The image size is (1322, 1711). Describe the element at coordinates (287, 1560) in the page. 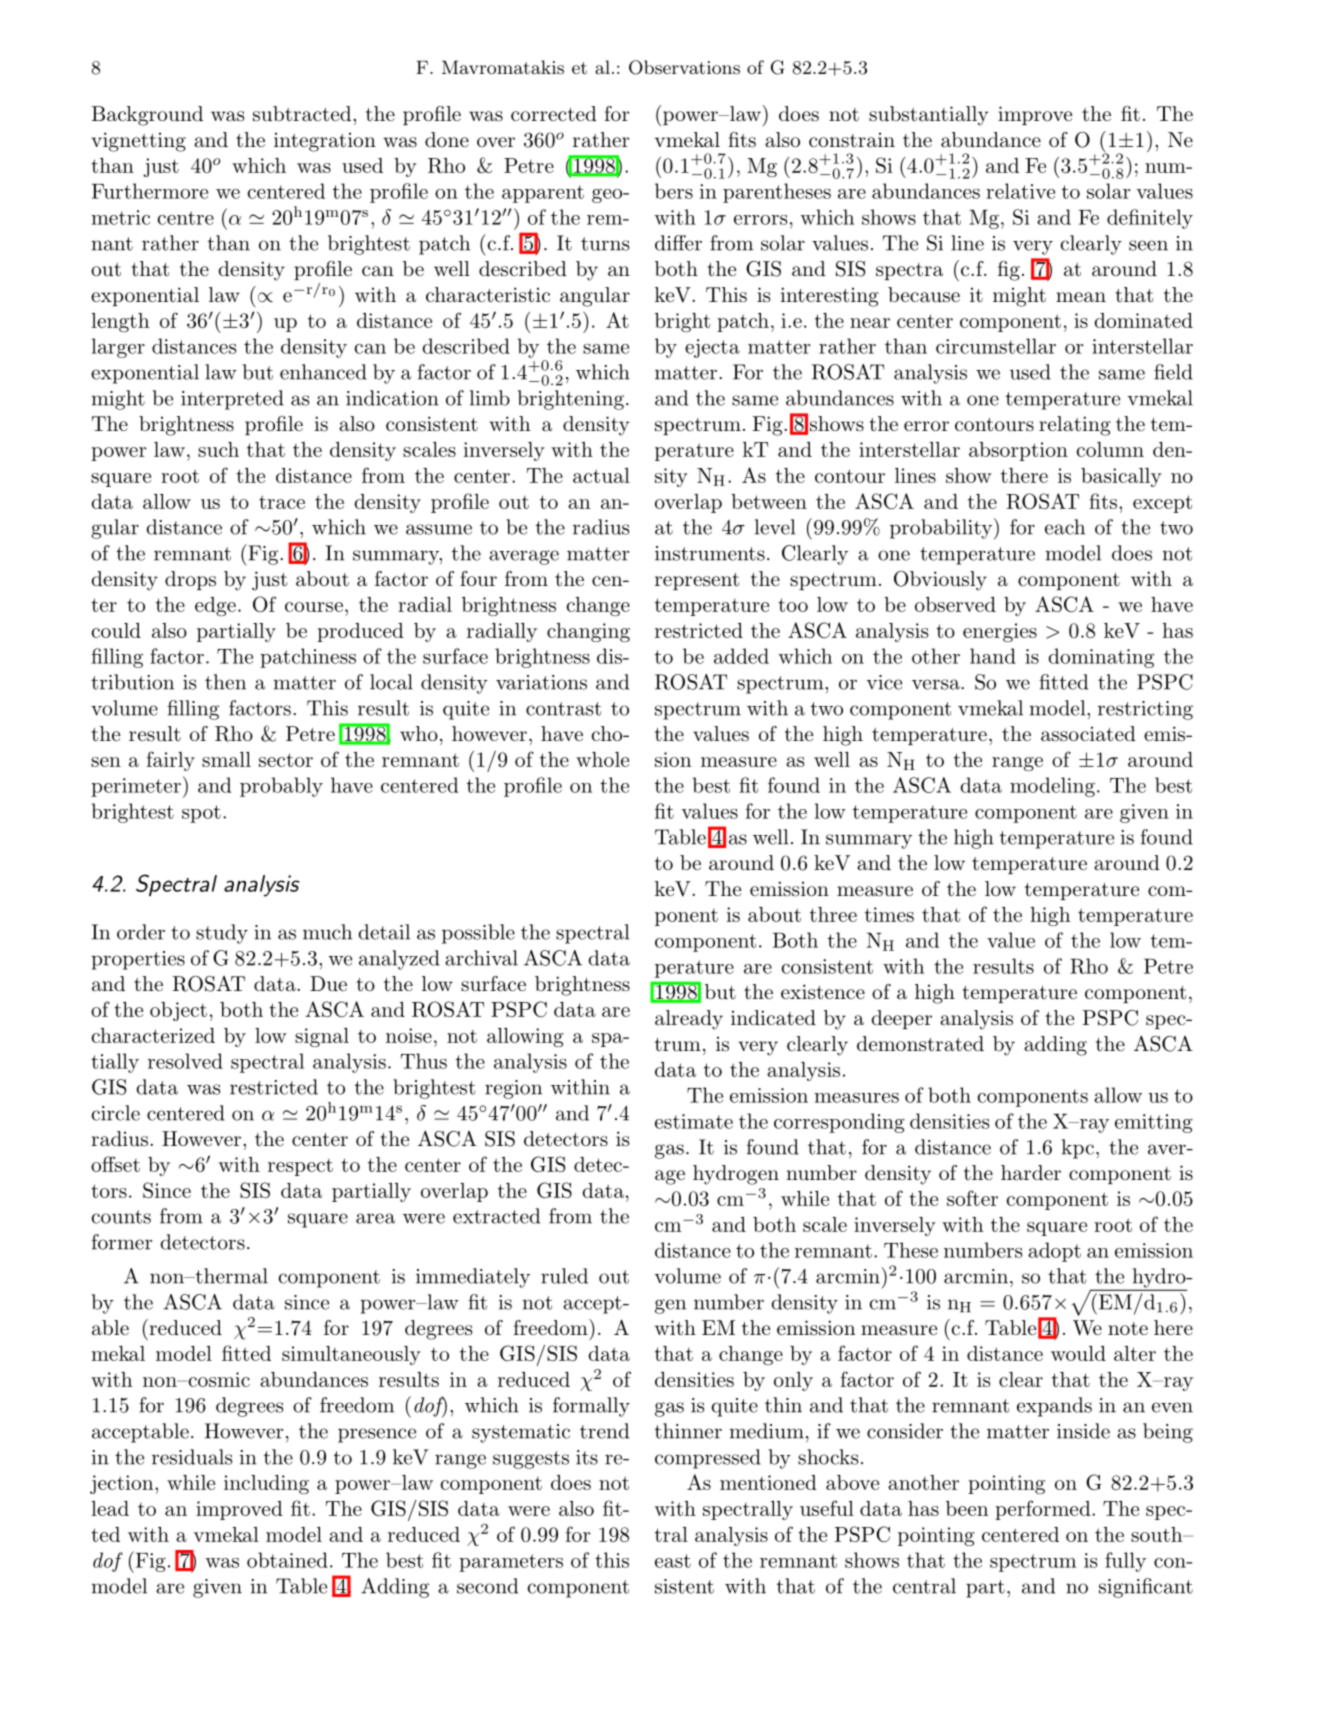

I see `obtained` at that location.
